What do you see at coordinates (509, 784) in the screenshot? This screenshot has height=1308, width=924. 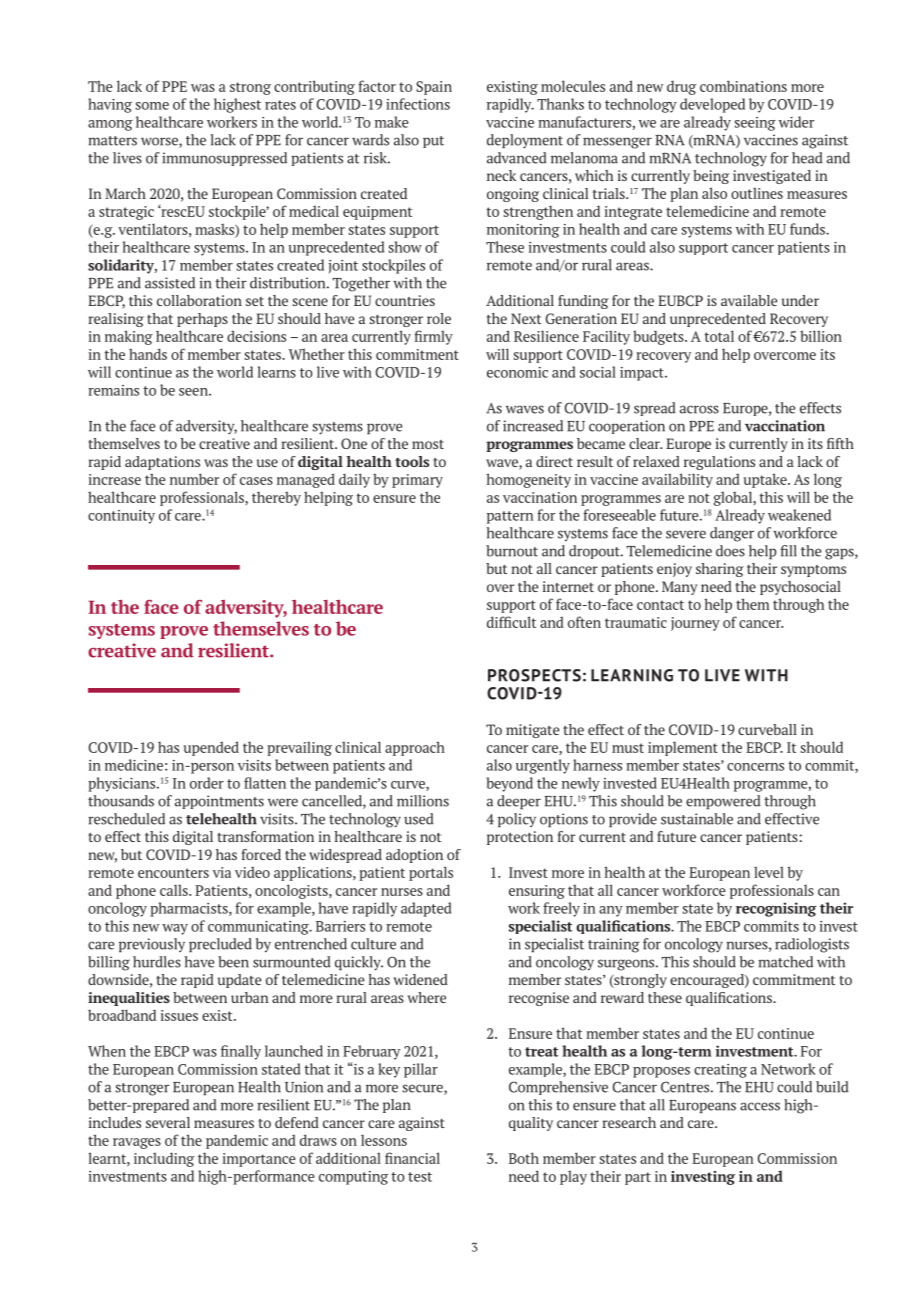 I see `beyond` at bounding box center [509, 784].
